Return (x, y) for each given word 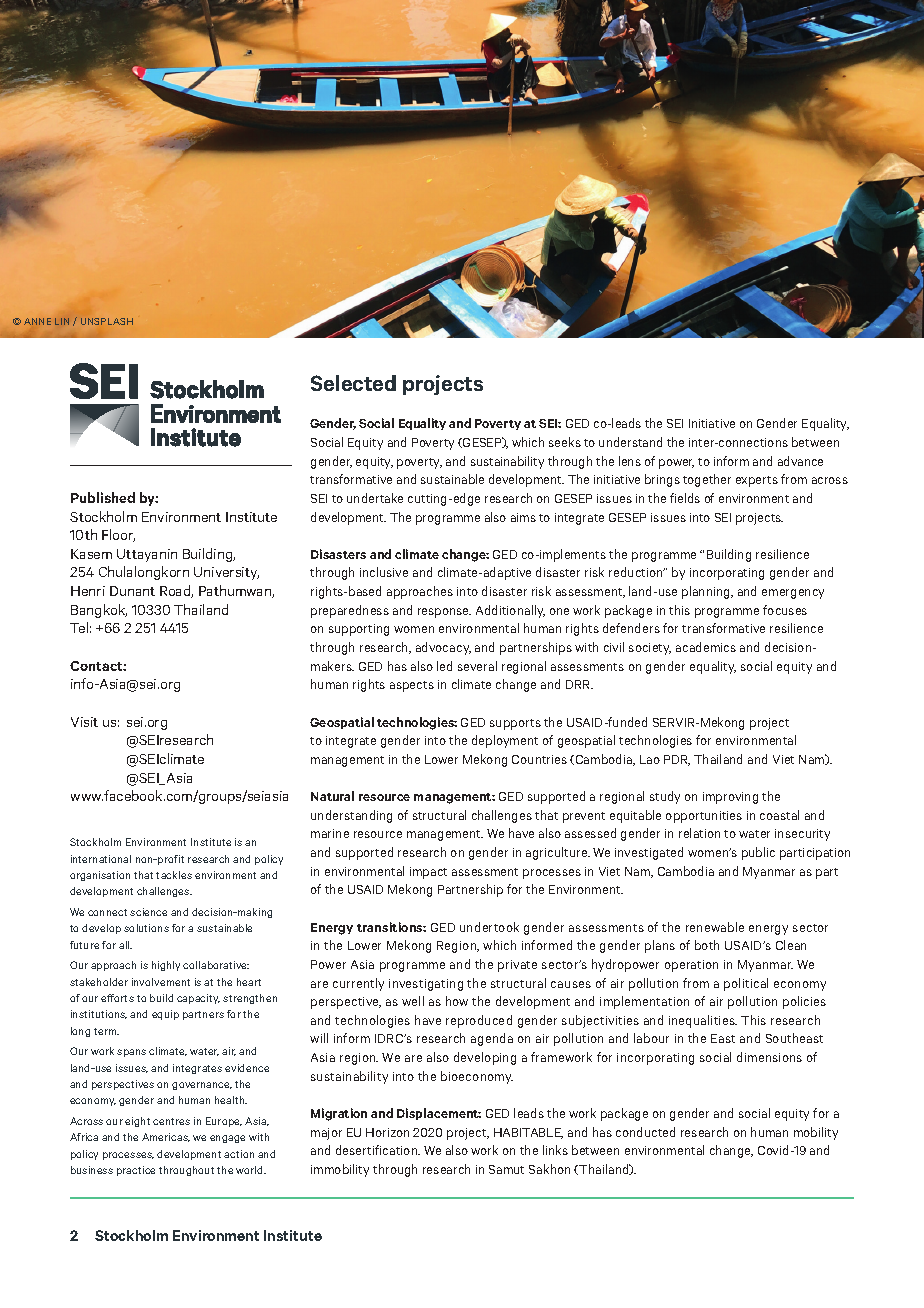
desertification (378, 1150)
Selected (353, 383)
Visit (84, 722)
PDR (677, 760)
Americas (166, 1137)
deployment (505, 741)
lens (630, 461)
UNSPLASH (107, 321)
